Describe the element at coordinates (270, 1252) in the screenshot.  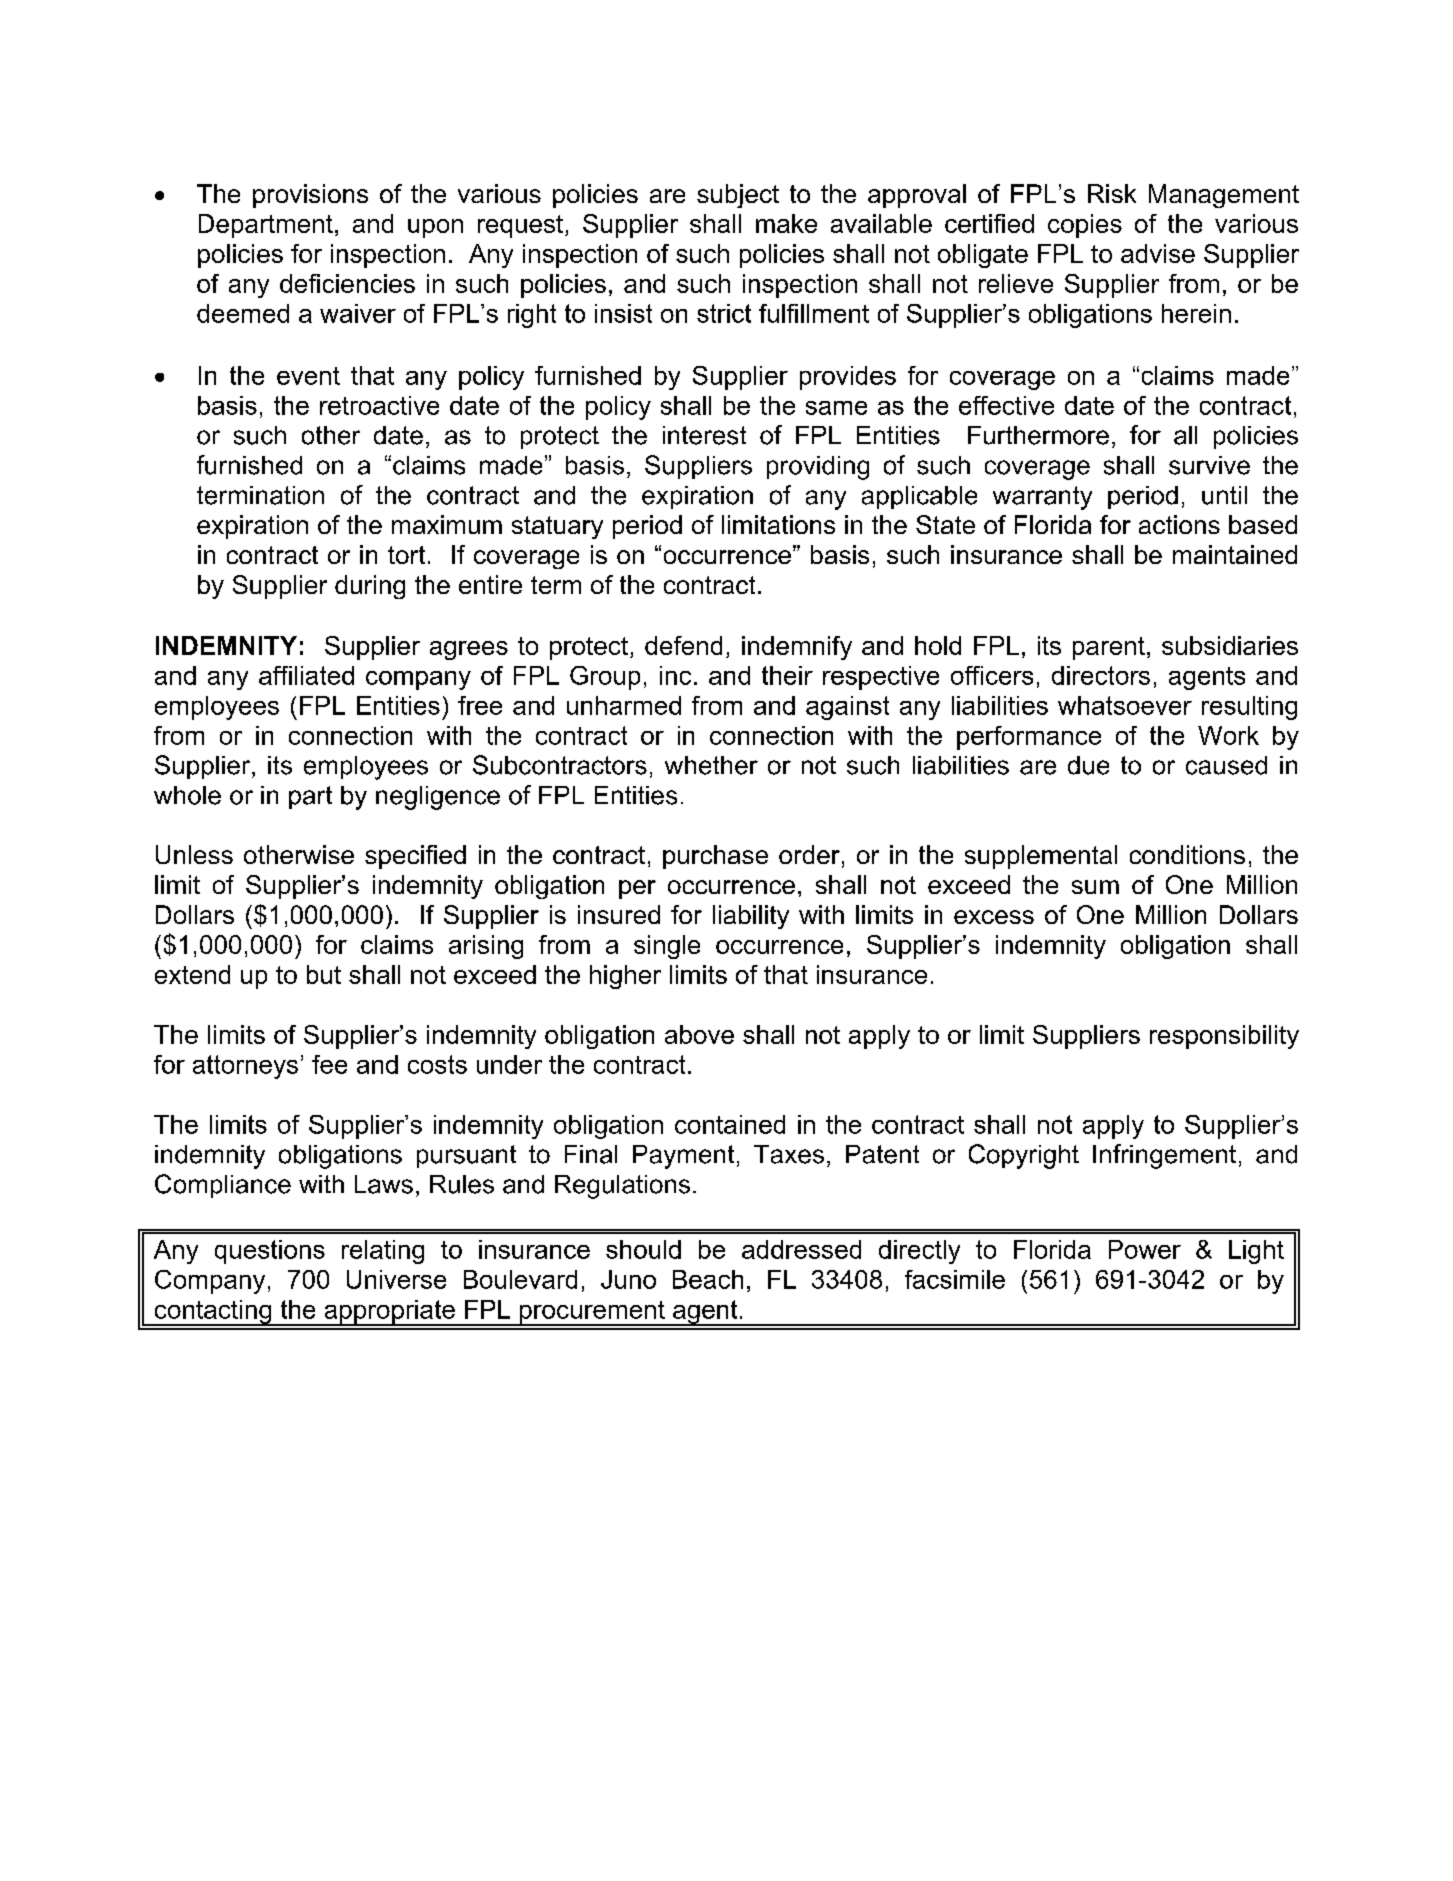
I see `questions` at that location.
